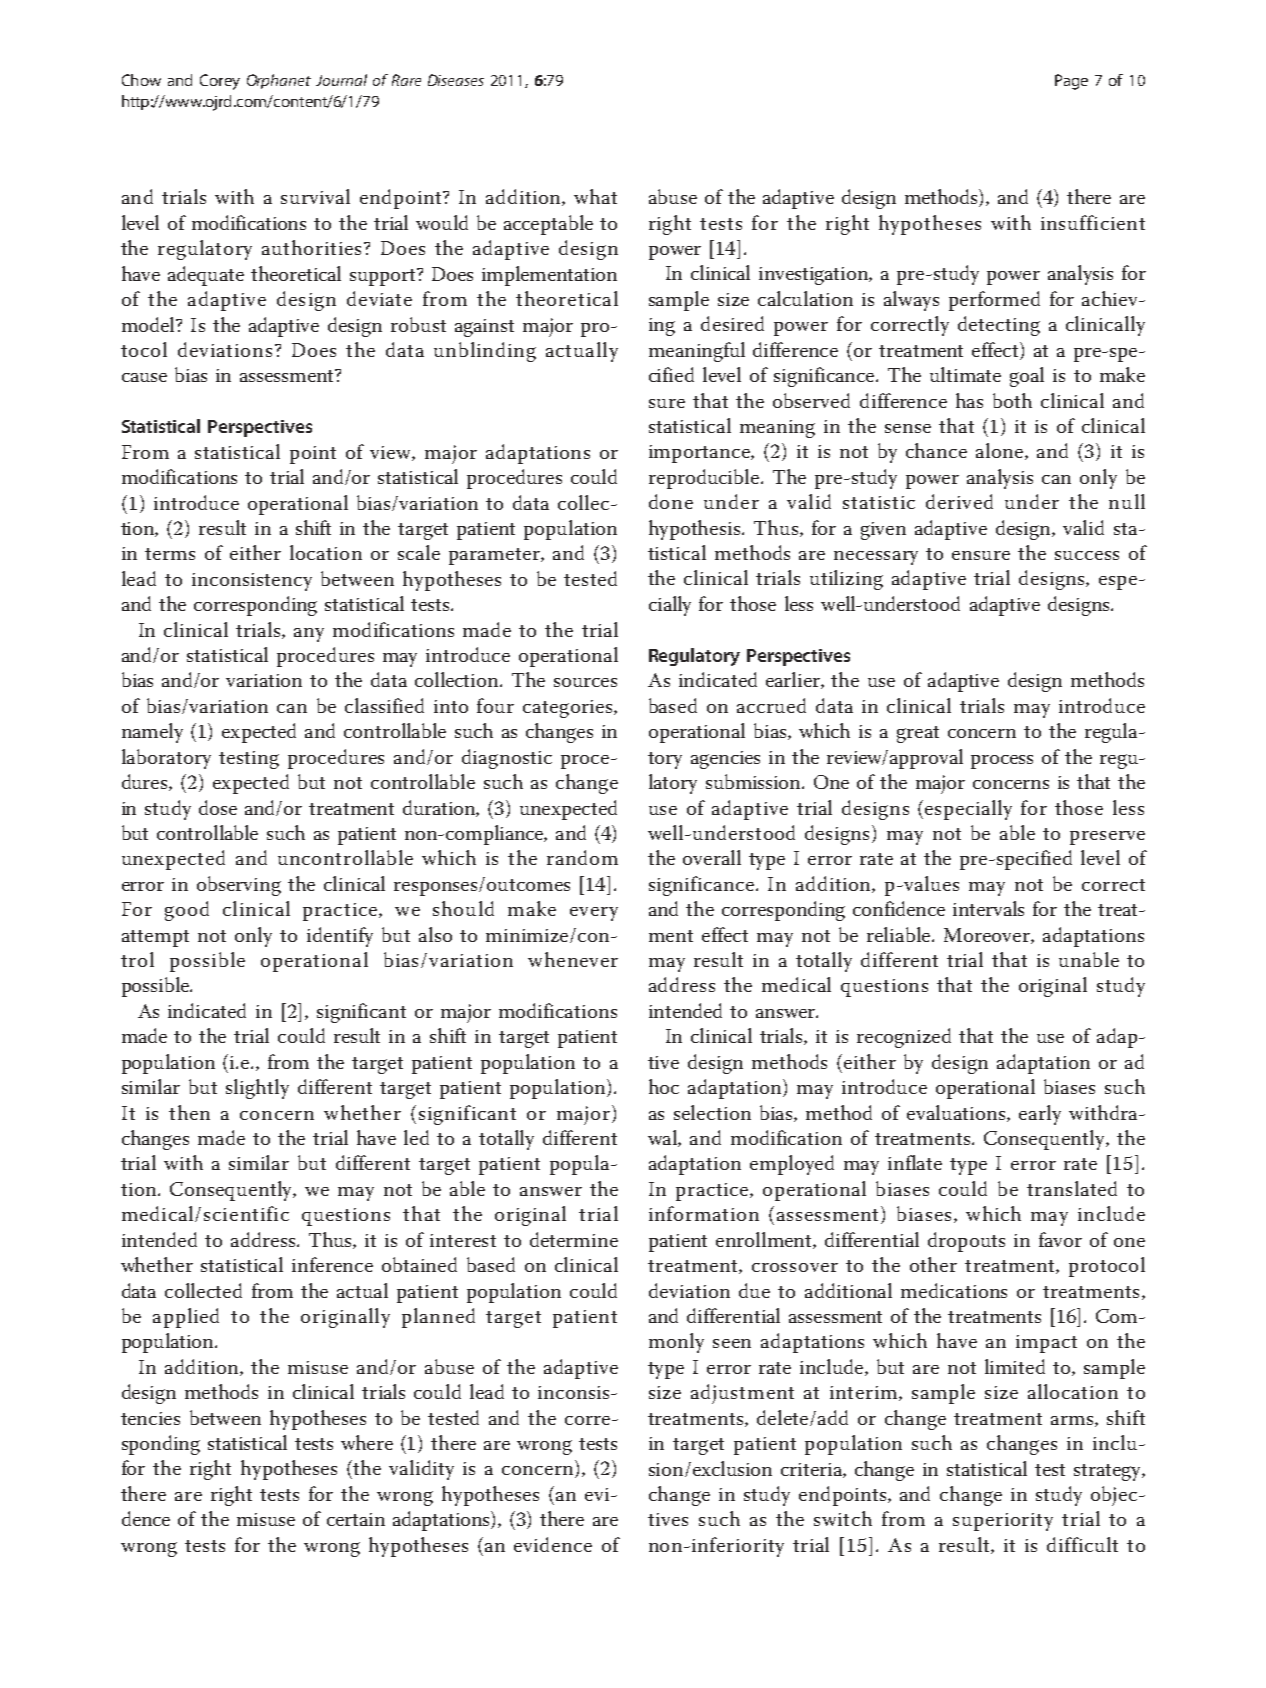 The width and height of the image is (1266, 1688). I want to click on preserve, so click(1107, 838).
